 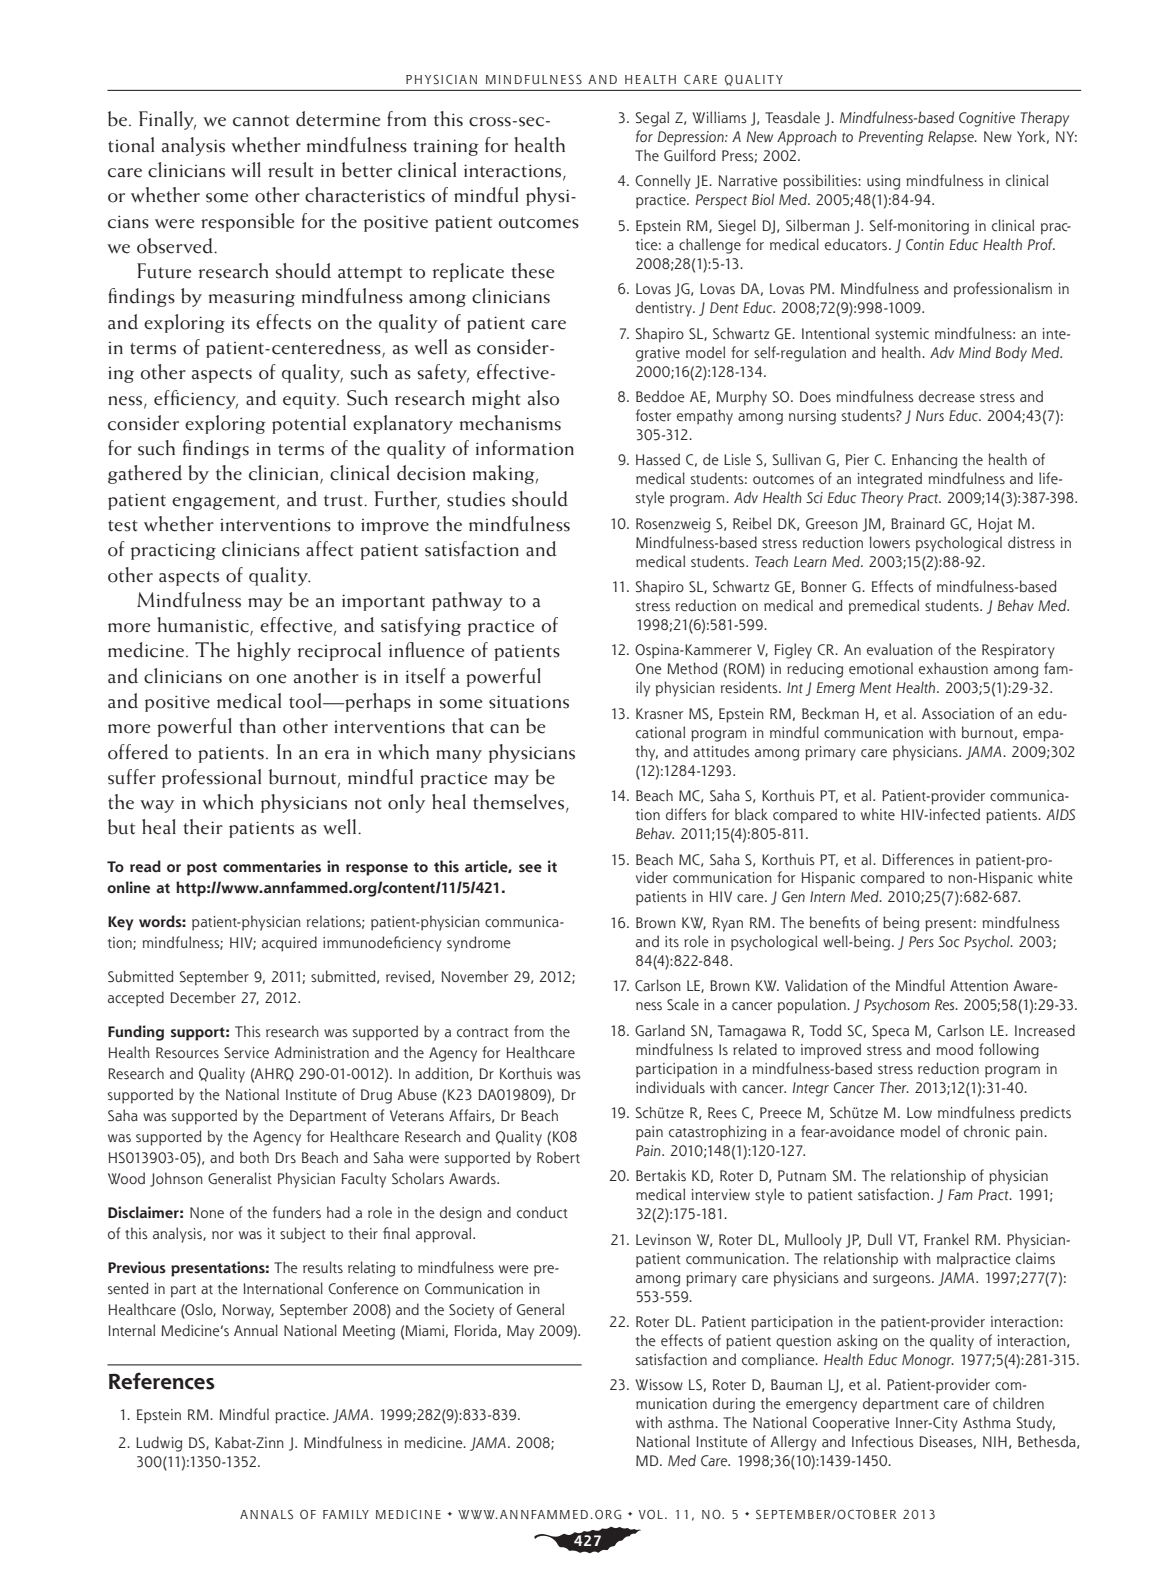 What do you see at coordinates (246, 1053) in the screenshot?
I see `Service` at bounding box center [246, 1053].
